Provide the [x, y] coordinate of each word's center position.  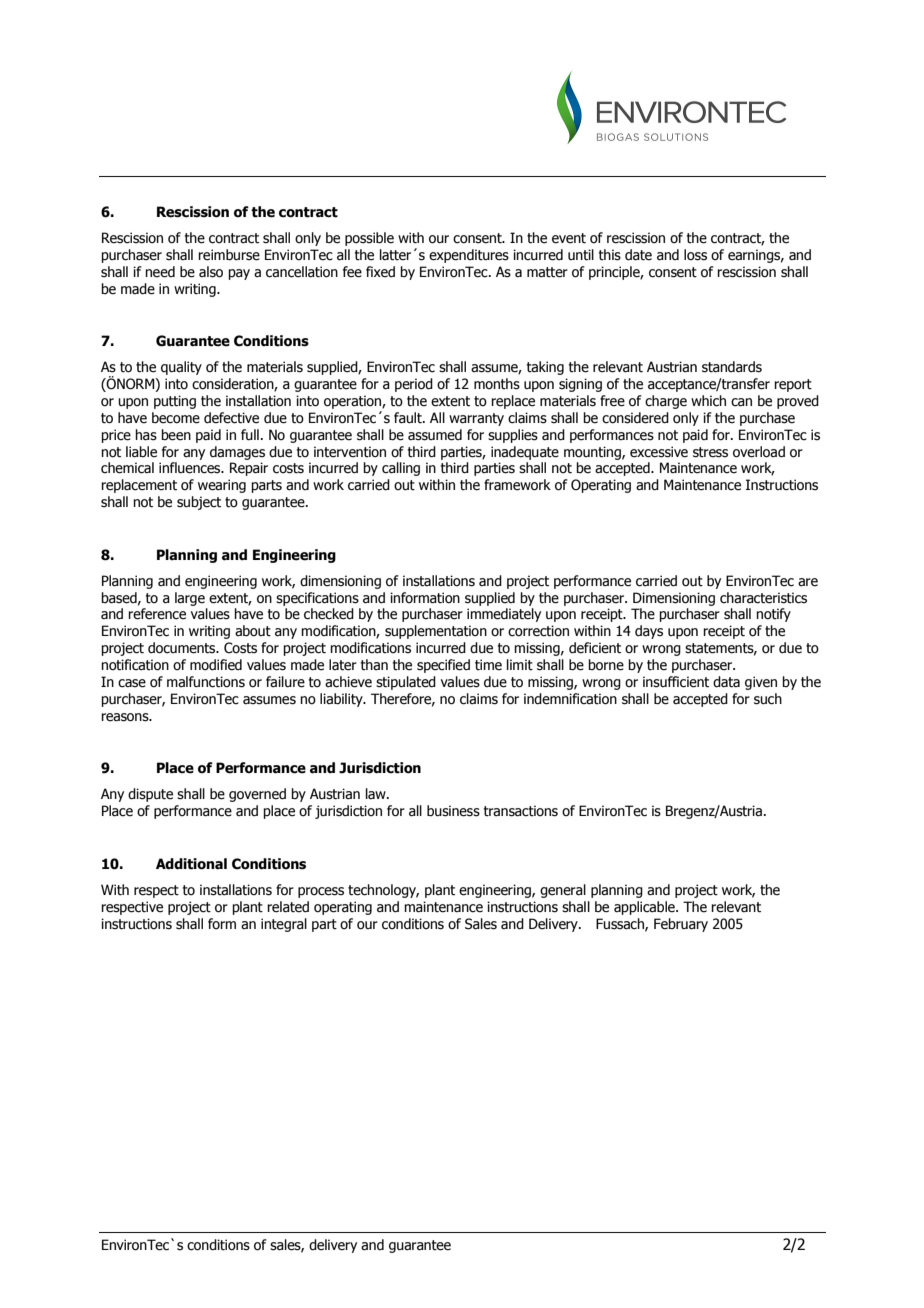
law [377, 793]
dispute [150, 795]
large [190, 599]
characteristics [763, 598]
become [176, 418]
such [768, 699]
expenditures [469, 256]
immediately [504, 615]
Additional [191, 864]
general [563, 891]
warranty [476, 419]
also [211, 272]
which [708, 401]
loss [695, 255]
